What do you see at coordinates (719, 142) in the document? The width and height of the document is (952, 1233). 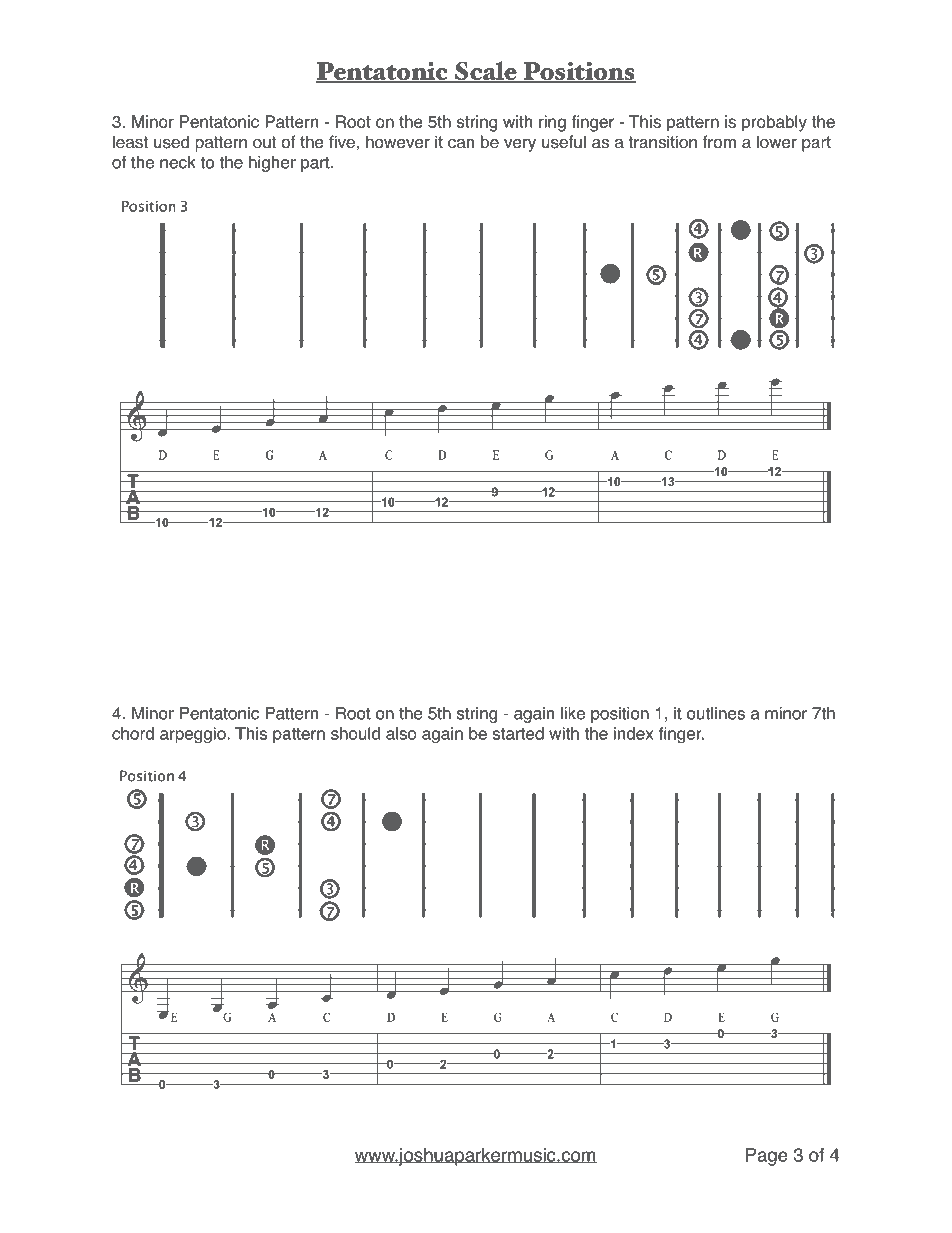 I see `from` at bounding box center [719, 142].
